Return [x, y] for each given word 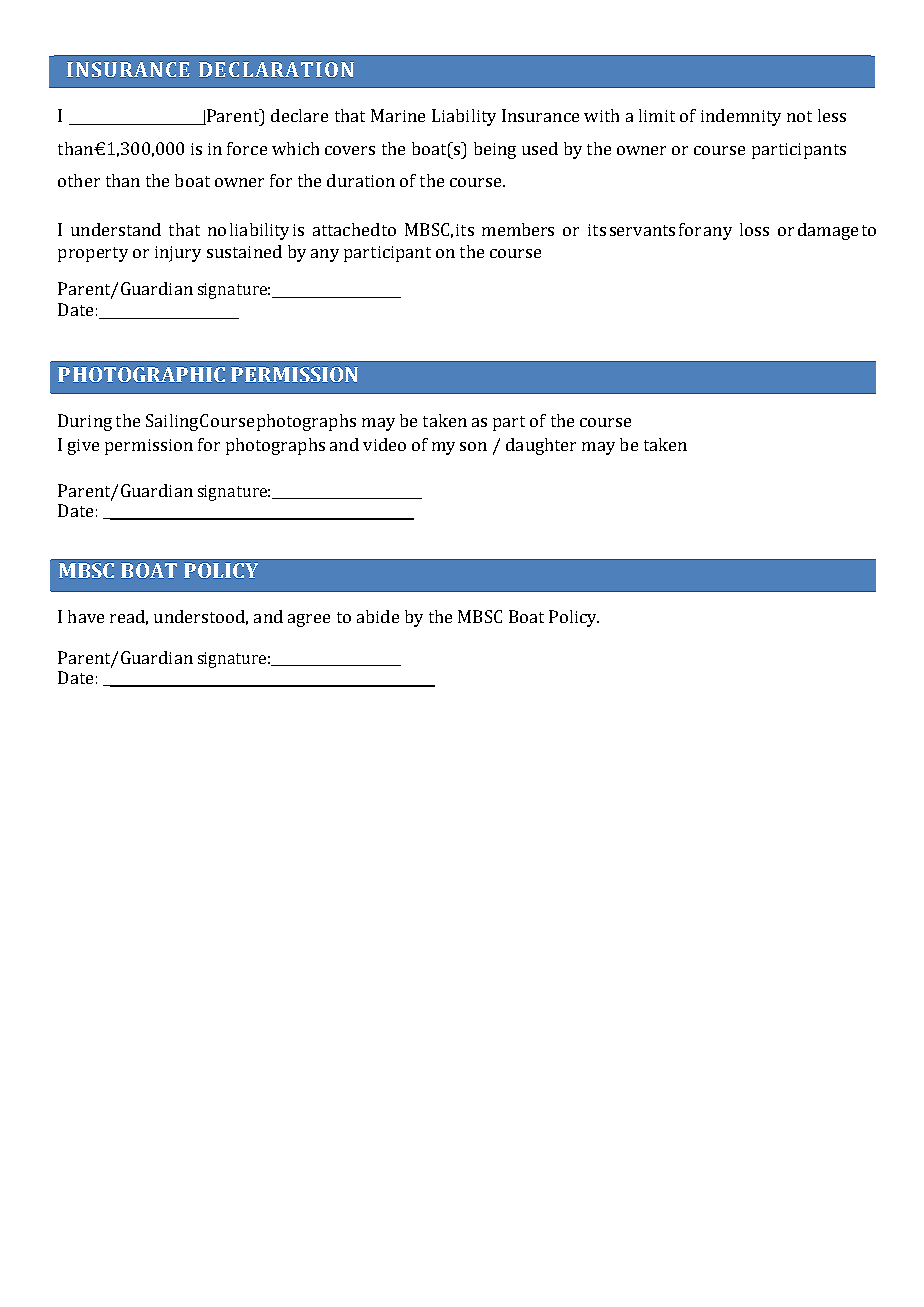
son [473, 446]
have [86, 616]
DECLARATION [276, 69]
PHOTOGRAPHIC [141, 374]
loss [754, 229]
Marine [398, 115]
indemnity [741, 117]
